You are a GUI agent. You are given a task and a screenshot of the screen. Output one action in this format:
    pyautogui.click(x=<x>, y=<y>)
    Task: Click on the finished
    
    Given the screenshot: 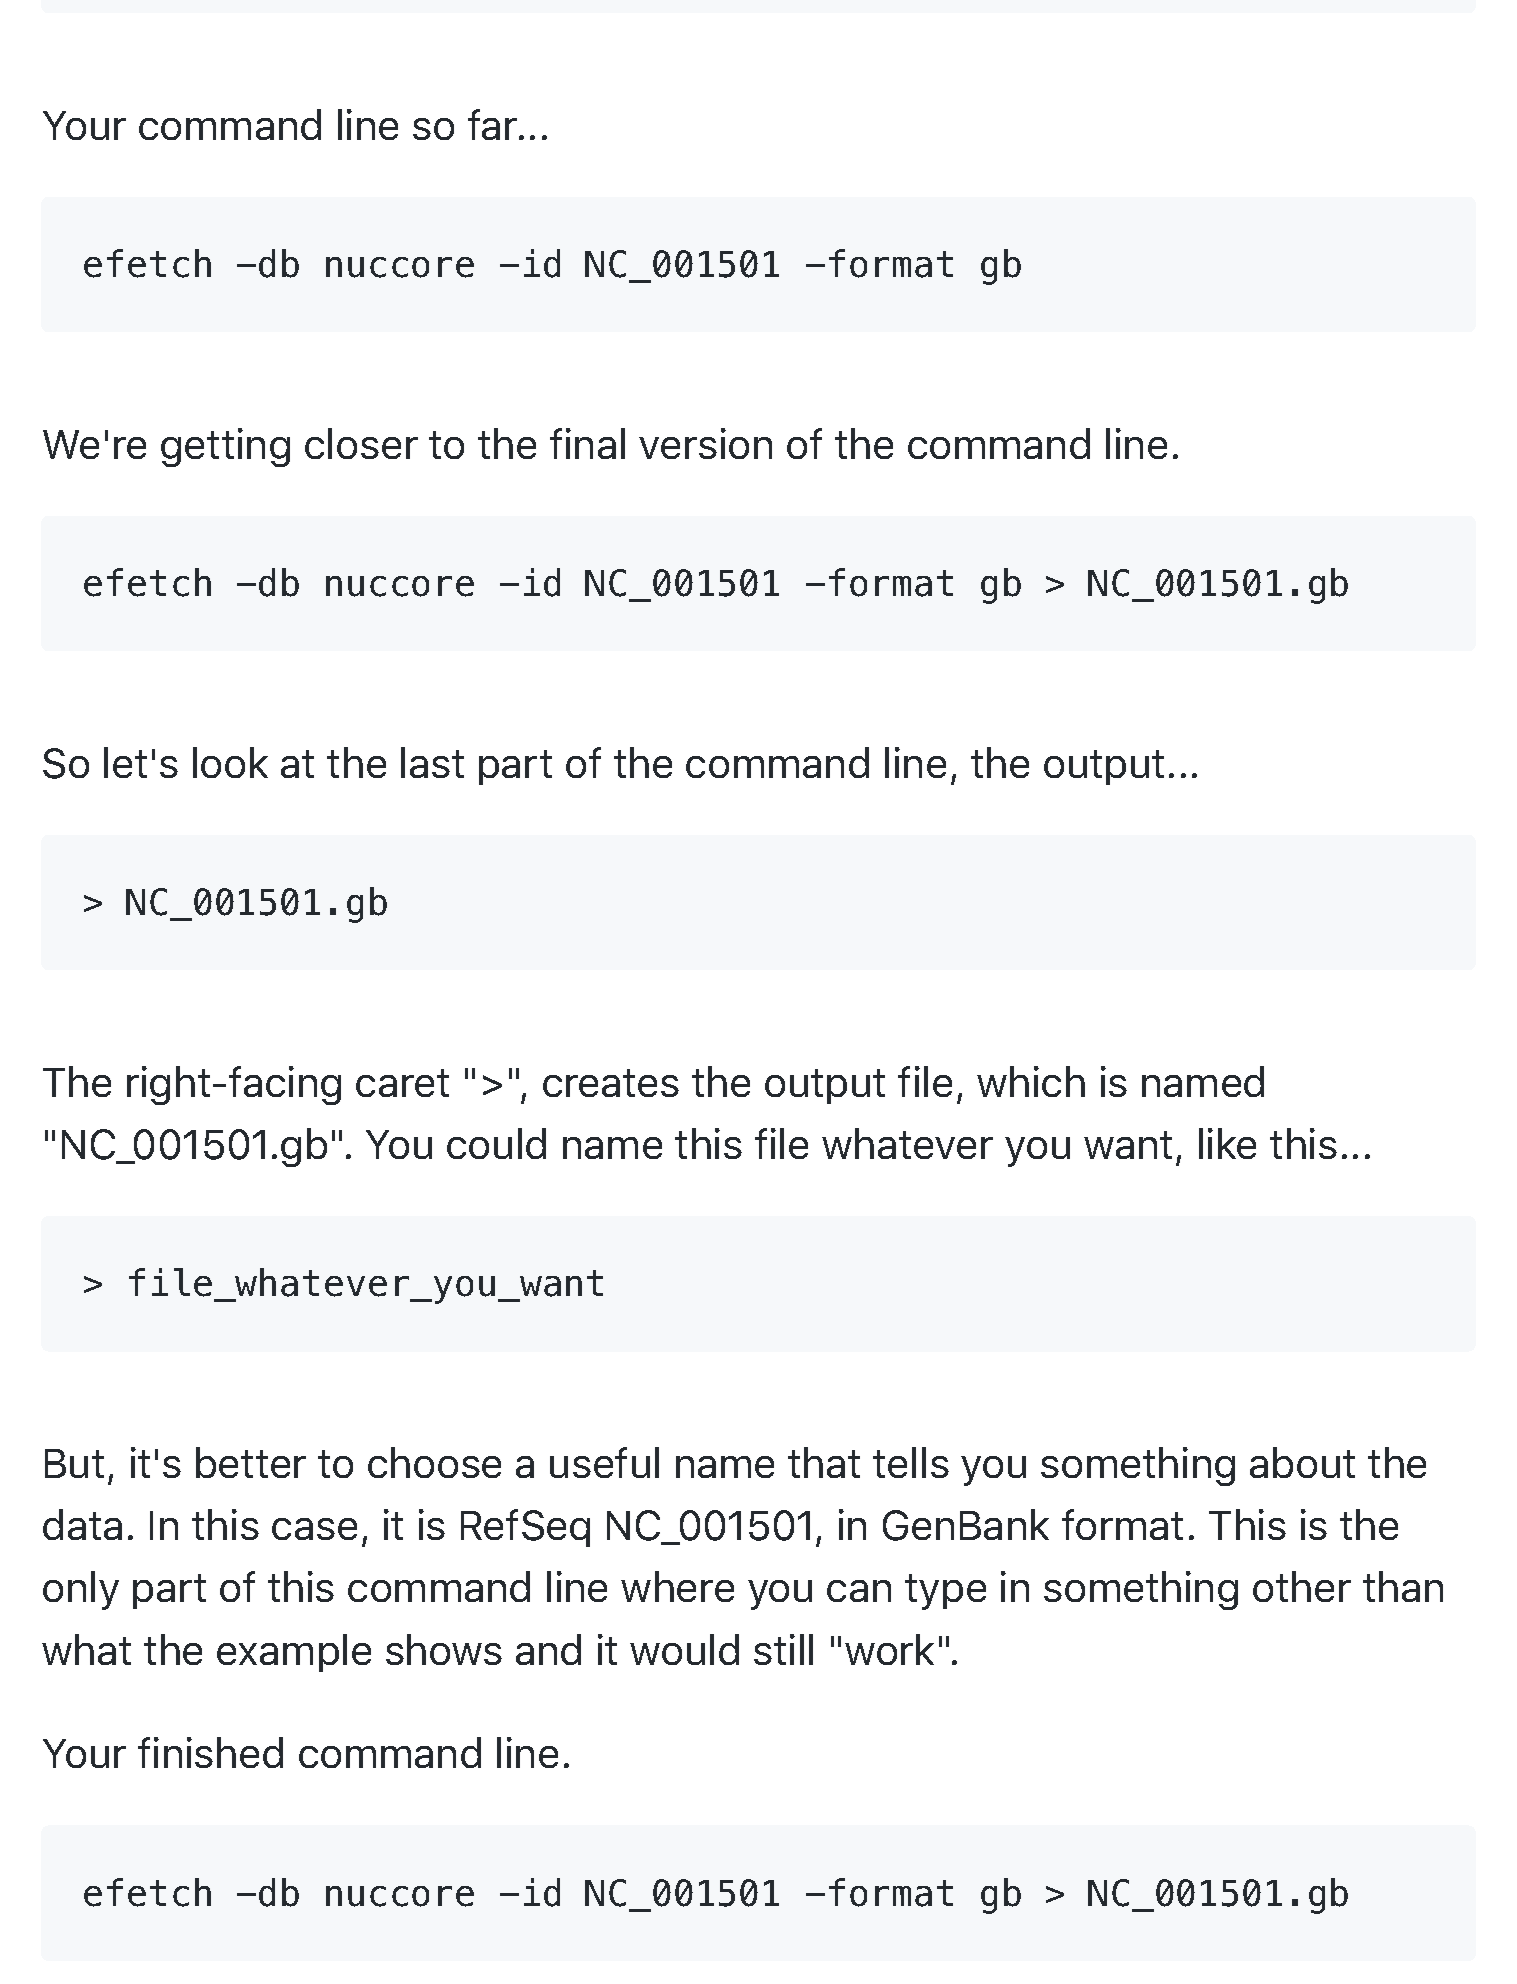 What is the action you would take?
    pyautogui.click(x=210, y=1752)
